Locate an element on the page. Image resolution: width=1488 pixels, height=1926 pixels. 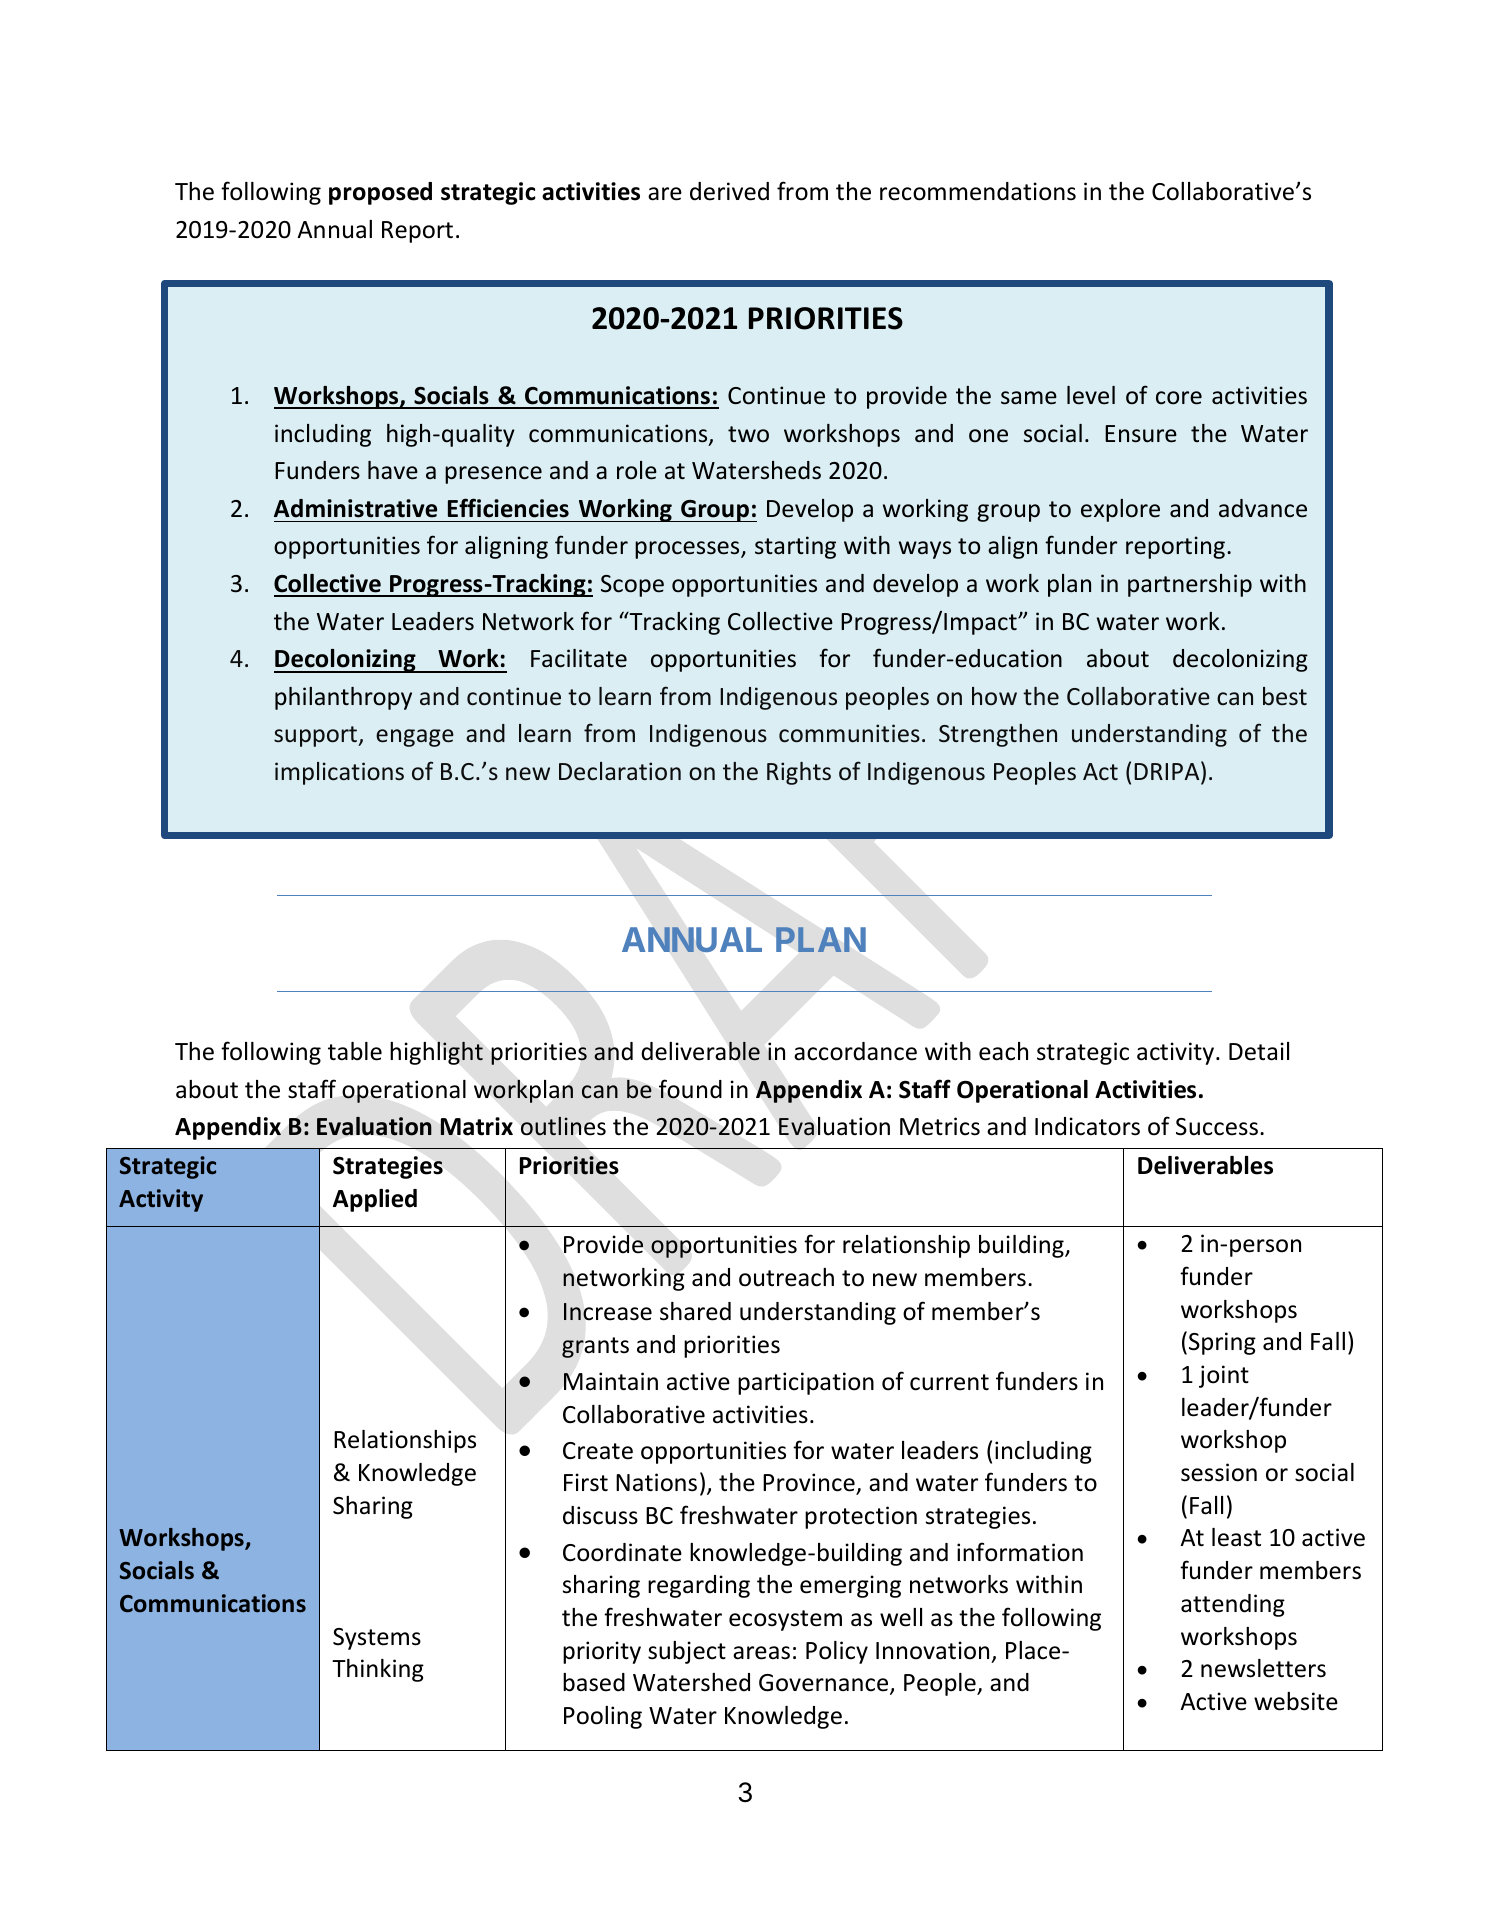
newsletters is located at coordinates (1263, 1668).
